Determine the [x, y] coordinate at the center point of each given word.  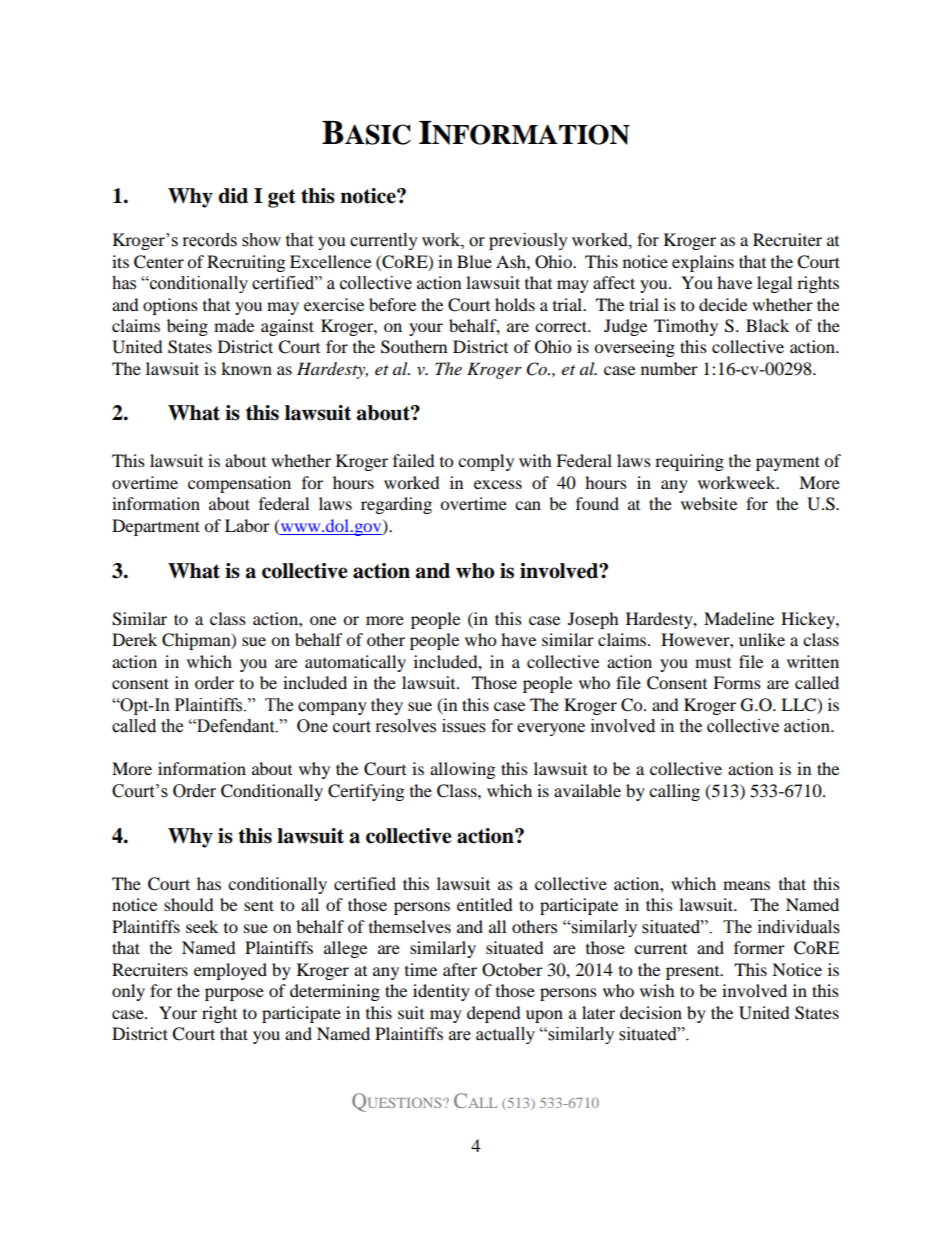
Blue [474, 261]
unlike [762, 639]
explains [703, 263]
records [210, 240]
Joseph [593, 620]
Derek [134, 639]
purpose [234, 994]
